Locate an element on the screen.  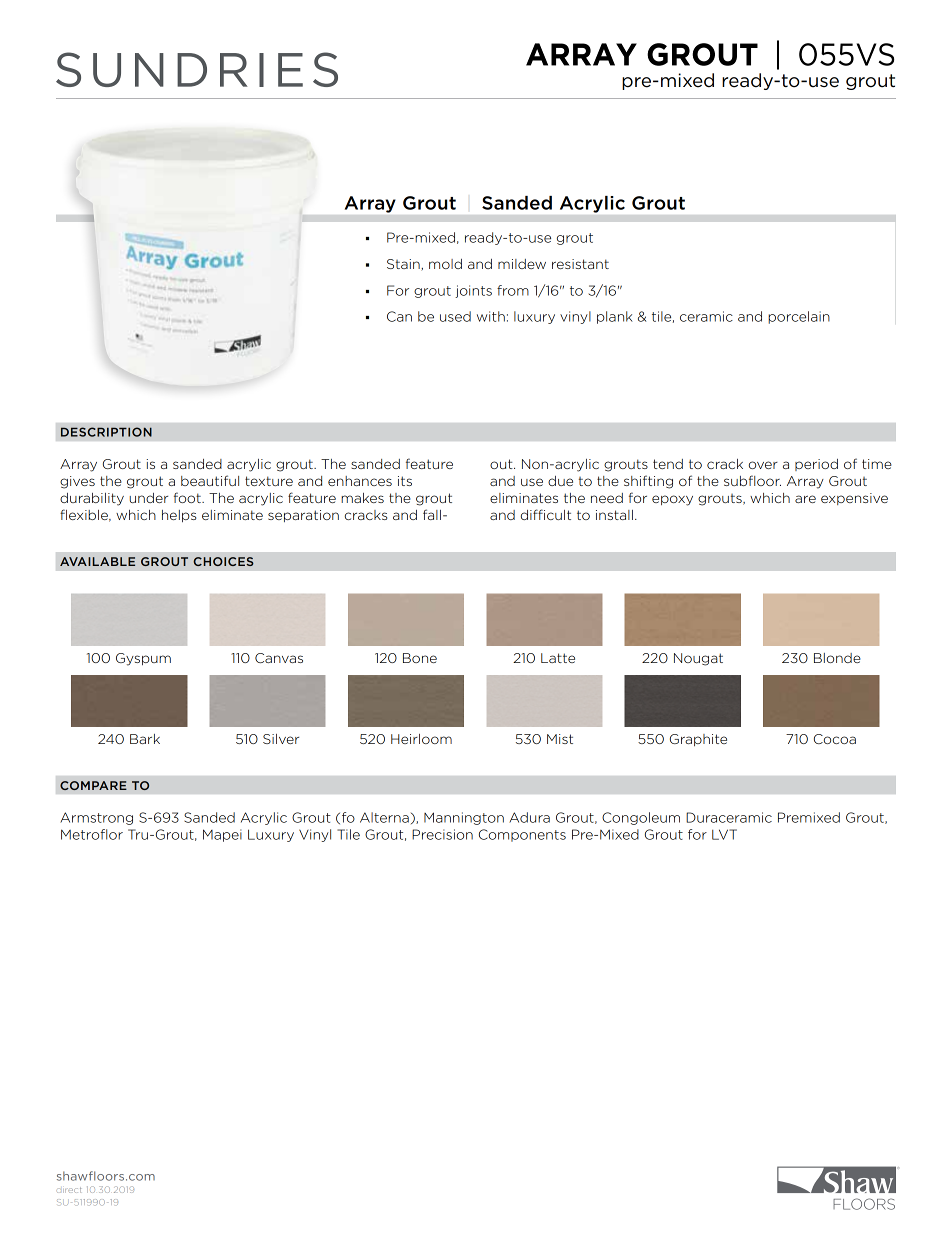
Components is located at coordinates (522, 835).
